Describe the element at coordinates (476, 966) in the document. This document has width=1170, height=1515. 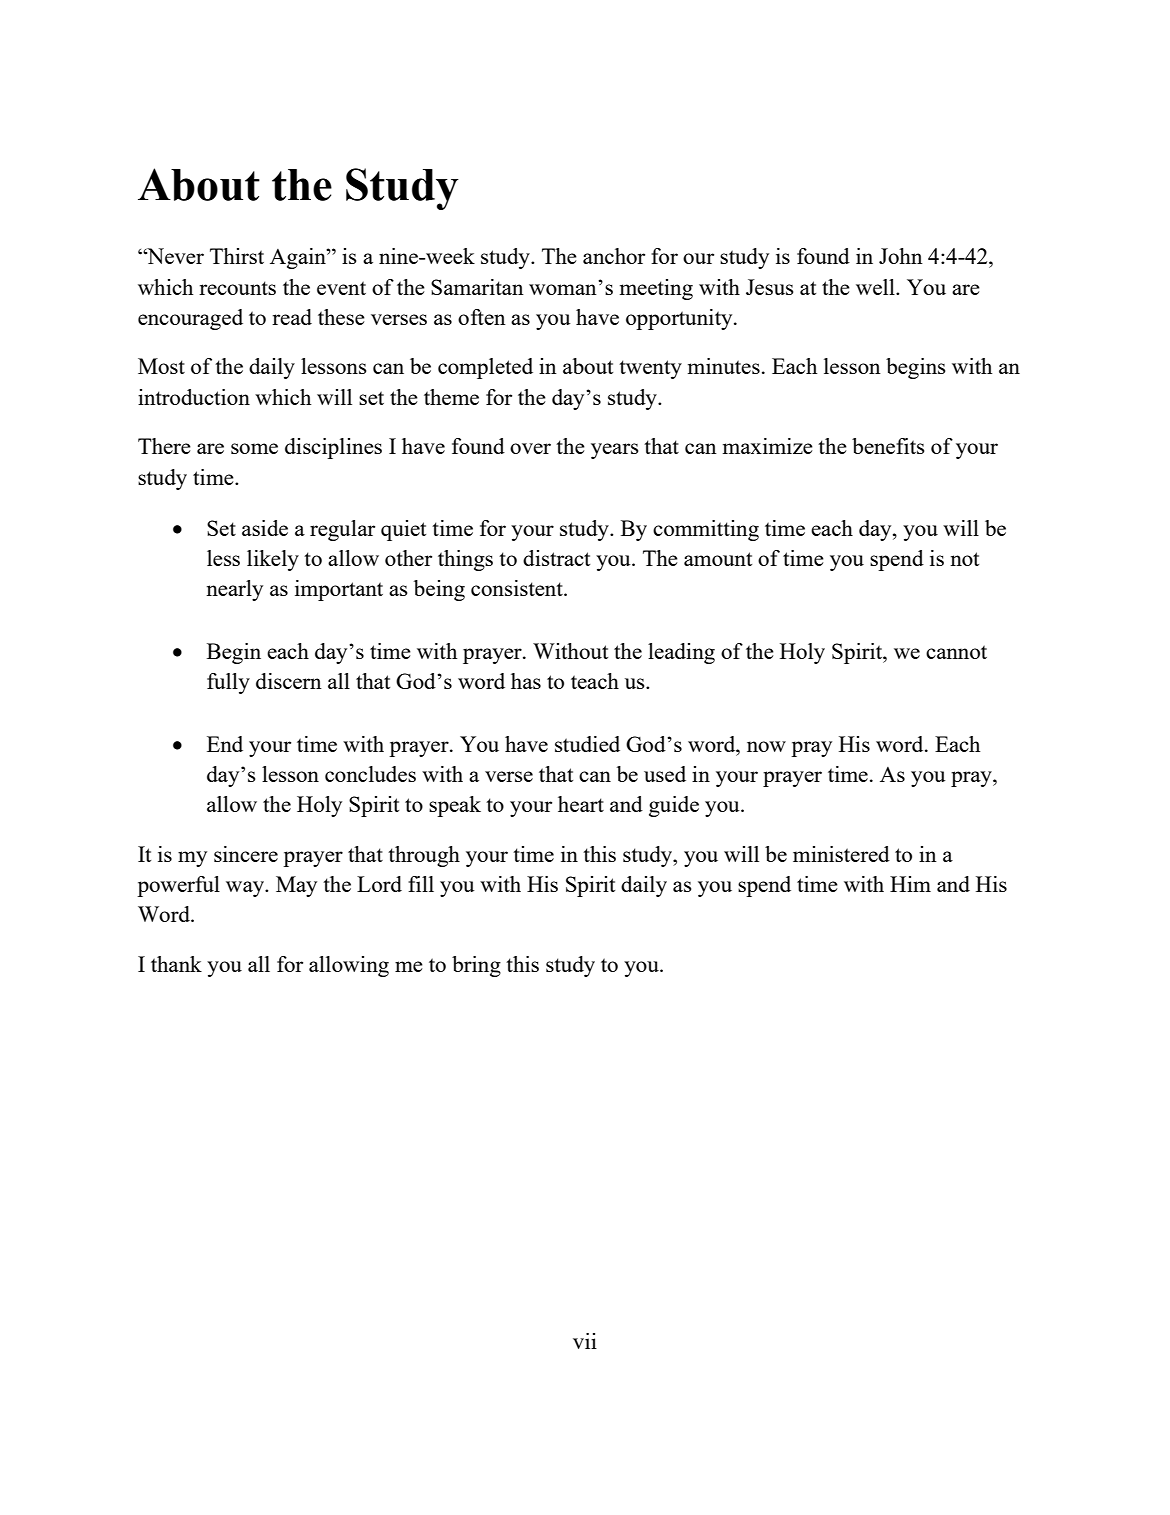
I see `bring` at that location.
